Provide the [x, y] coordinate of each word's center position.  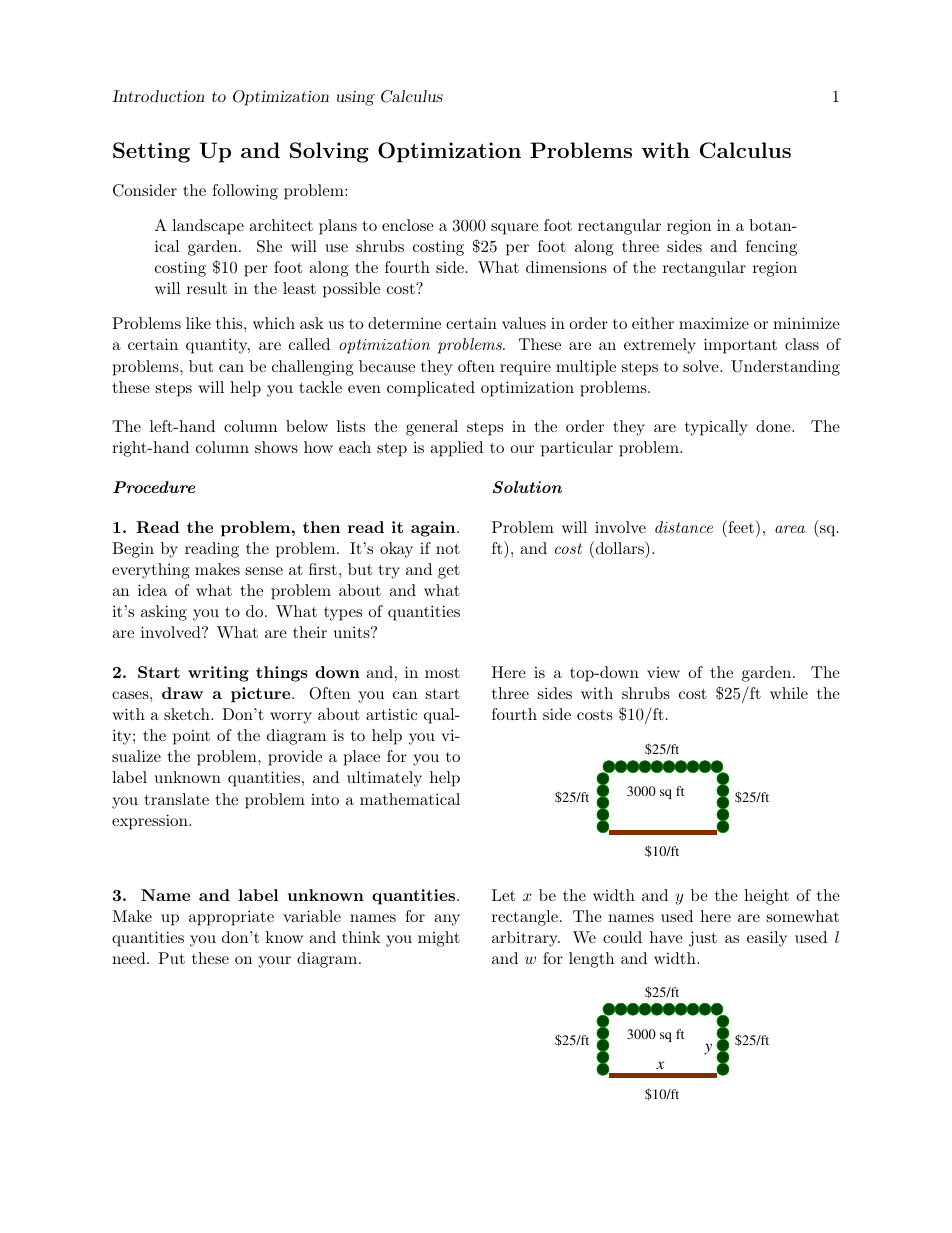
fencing [771, 248]
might [439, 939]
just [703, 939]
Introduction [158, 96]
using [356, 98]
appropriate [231, 918]
